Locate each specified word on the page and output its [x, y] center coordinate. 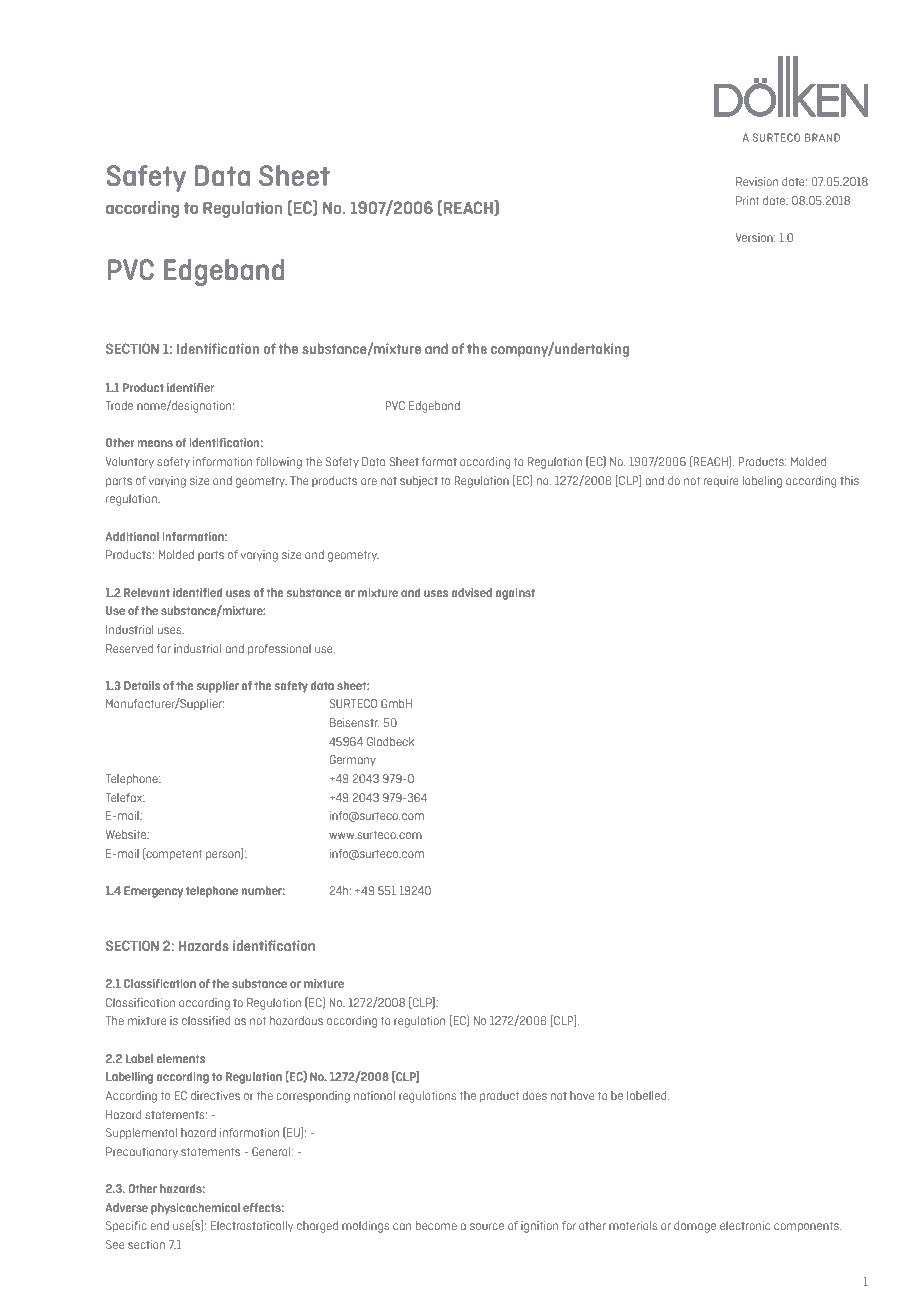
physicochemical [195, 1209]
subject [419, 482]
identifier [190, 387]
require [721, 481]
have [582, 1095]
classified [206, 1020]
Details [142, 685]
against [515, 594]
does [534, 1095]
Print [747, 200]
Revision [757, 181]
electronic [745, 1225]
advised [472, 592]
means [155, 443]
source [487, 1226]
